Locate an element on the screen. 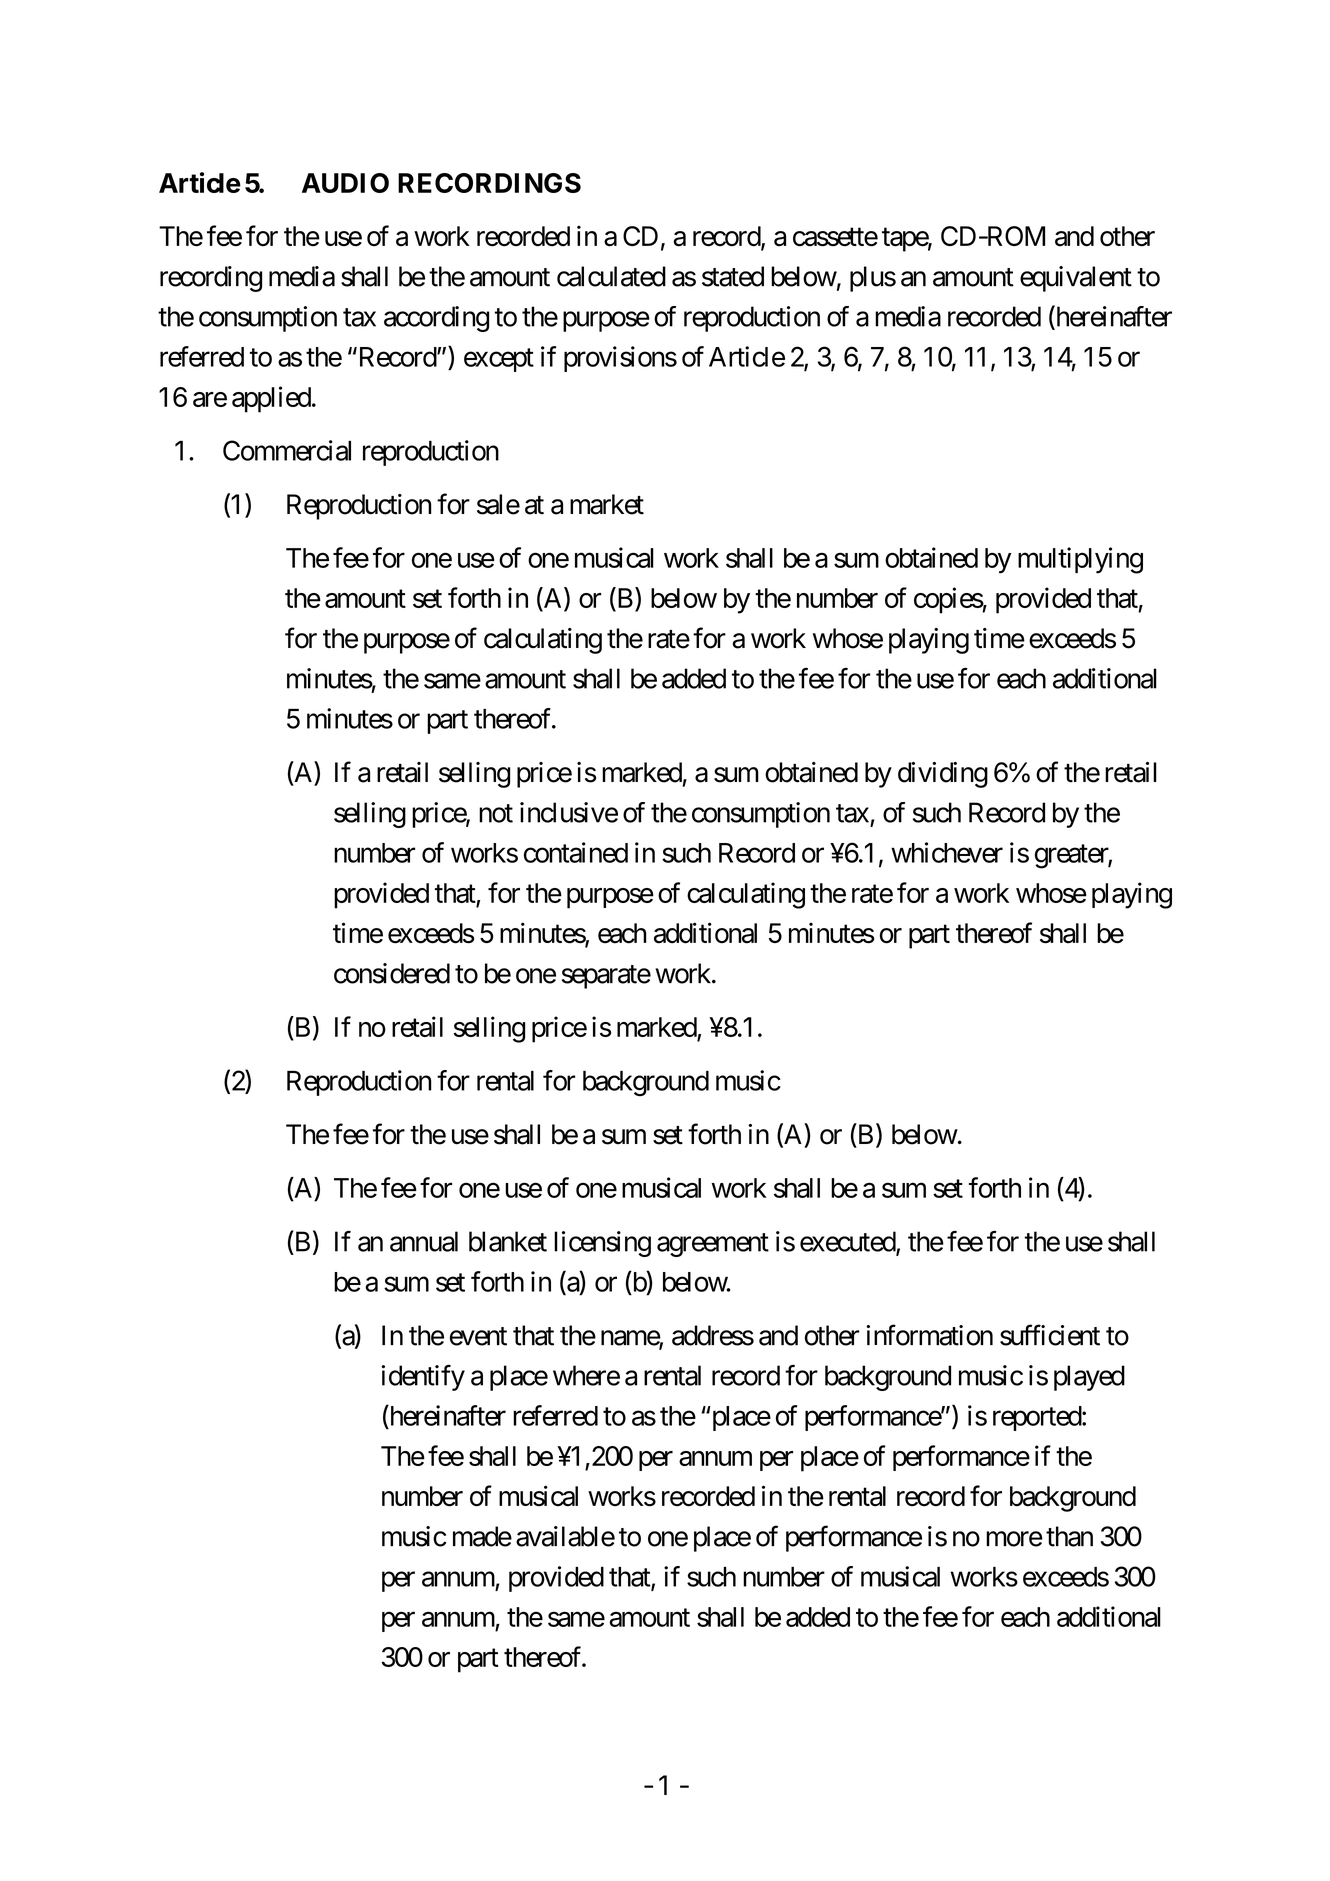 The image size is (1330, 1881). not is located at coordinates (496, 813).
